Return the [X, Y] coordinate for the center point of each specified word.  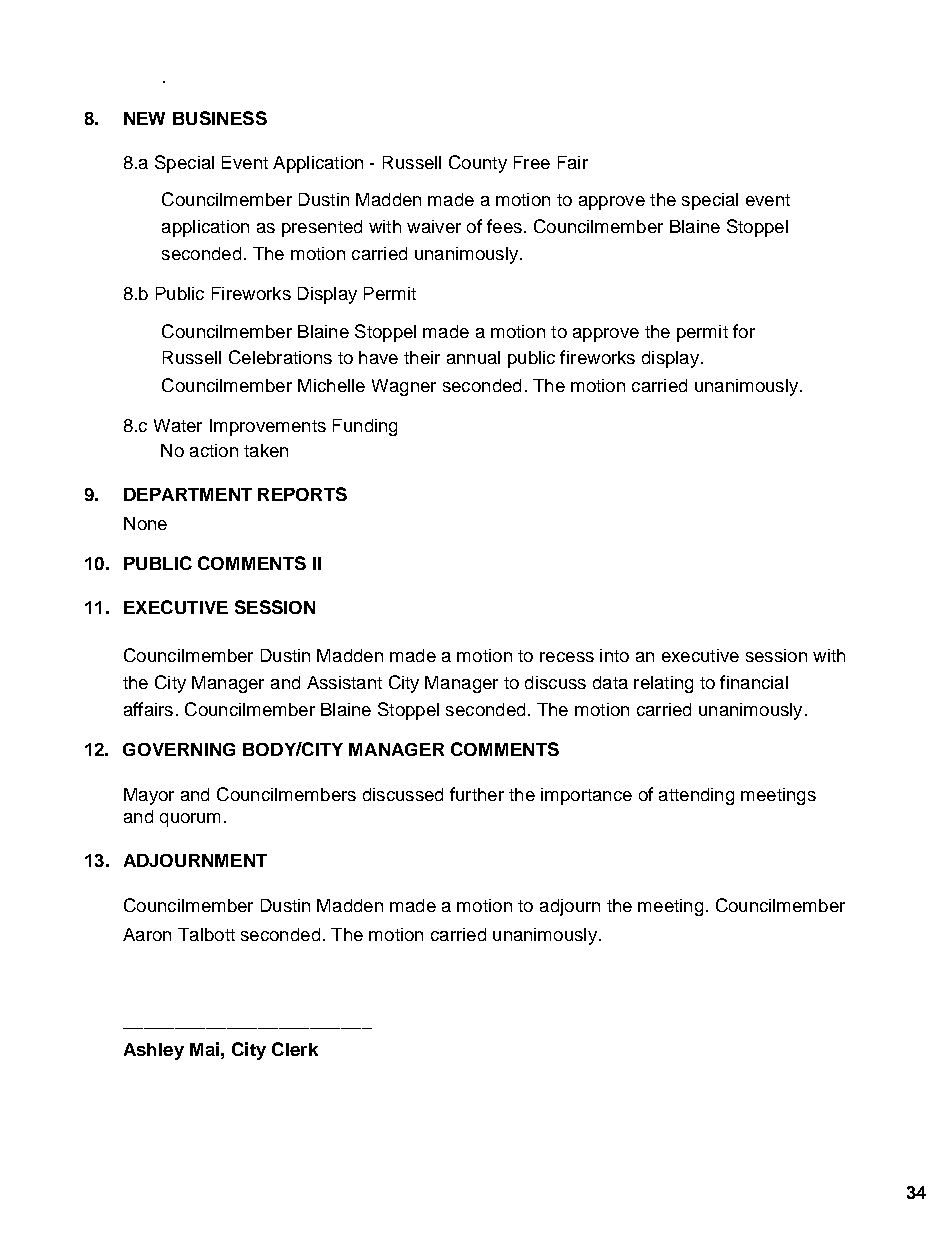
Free [532, 162]
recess [567, 657]
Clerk [295, 1049]
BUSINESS [220, 118]
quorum [190, 820]
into [614, 655]
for [744, 331]
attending [696, 796]
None [145, 523]
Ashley [154, 1051]
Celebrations [280, 357]
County [478, 164]
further [477, 794]
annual [473, 357]
